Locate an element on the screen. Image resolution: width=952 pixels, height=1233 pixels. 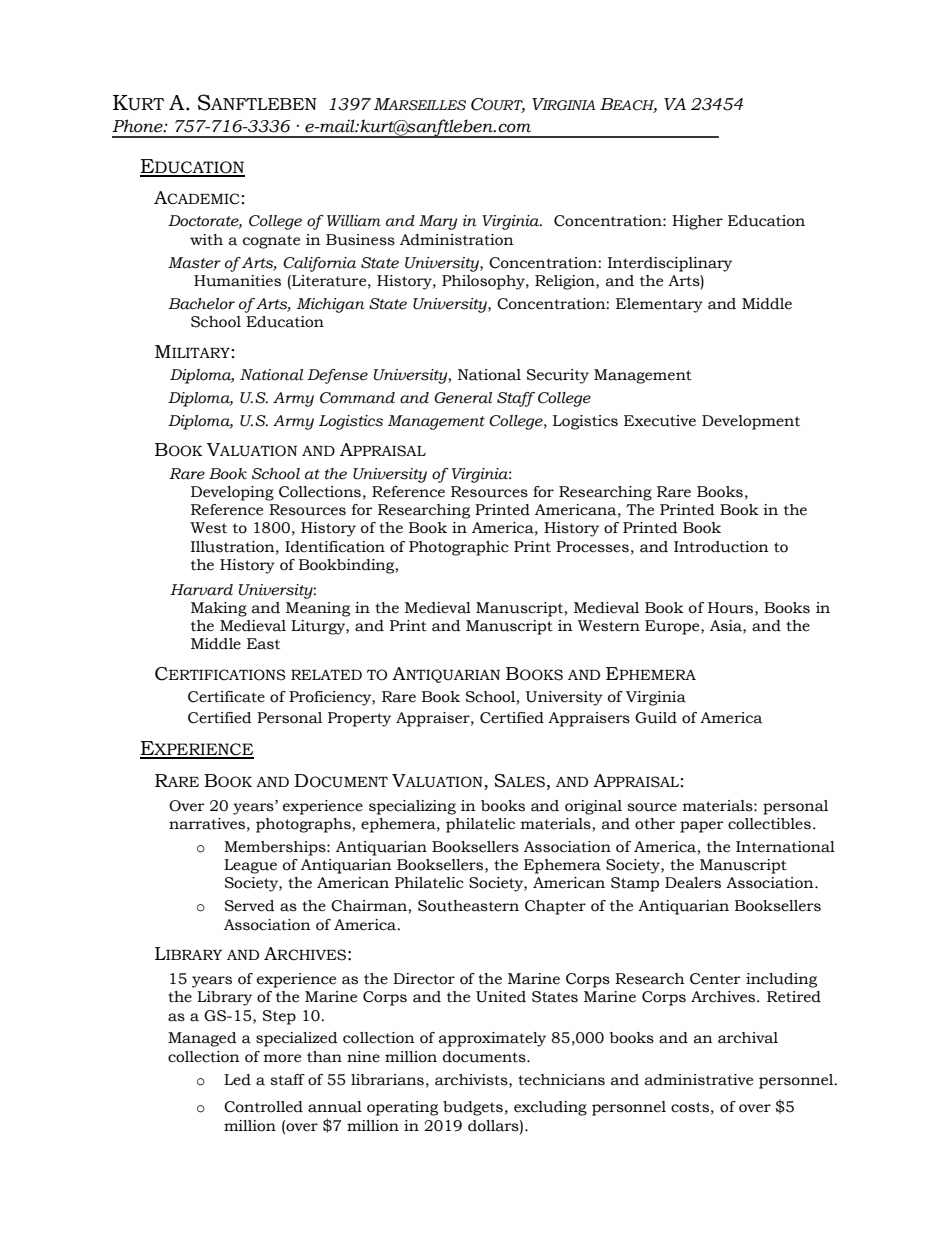
Dealers is located at coordinates (693, 883).
